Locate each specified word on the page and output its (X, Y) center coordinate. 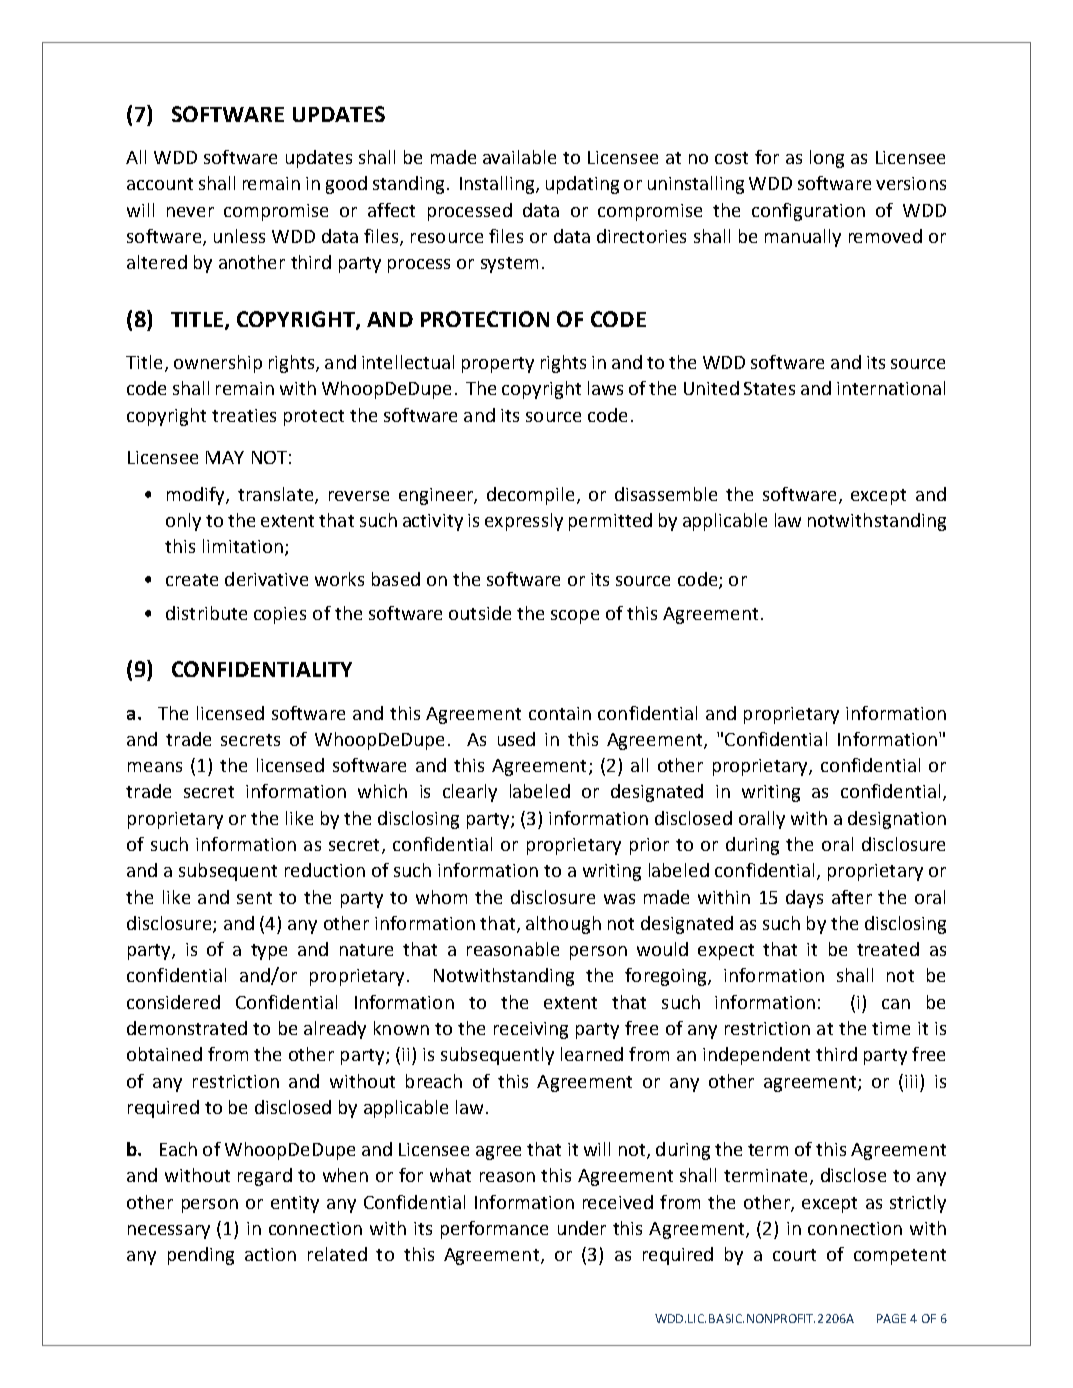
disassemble (666, 494)
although (563, 925)
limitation (243, 546)
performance (494, 1230)
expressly (524, 522)
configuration (808, 212)
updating (582, 185)
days (804, 899)
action (270, 1254)
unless (239, 236)
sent (254, 898)
